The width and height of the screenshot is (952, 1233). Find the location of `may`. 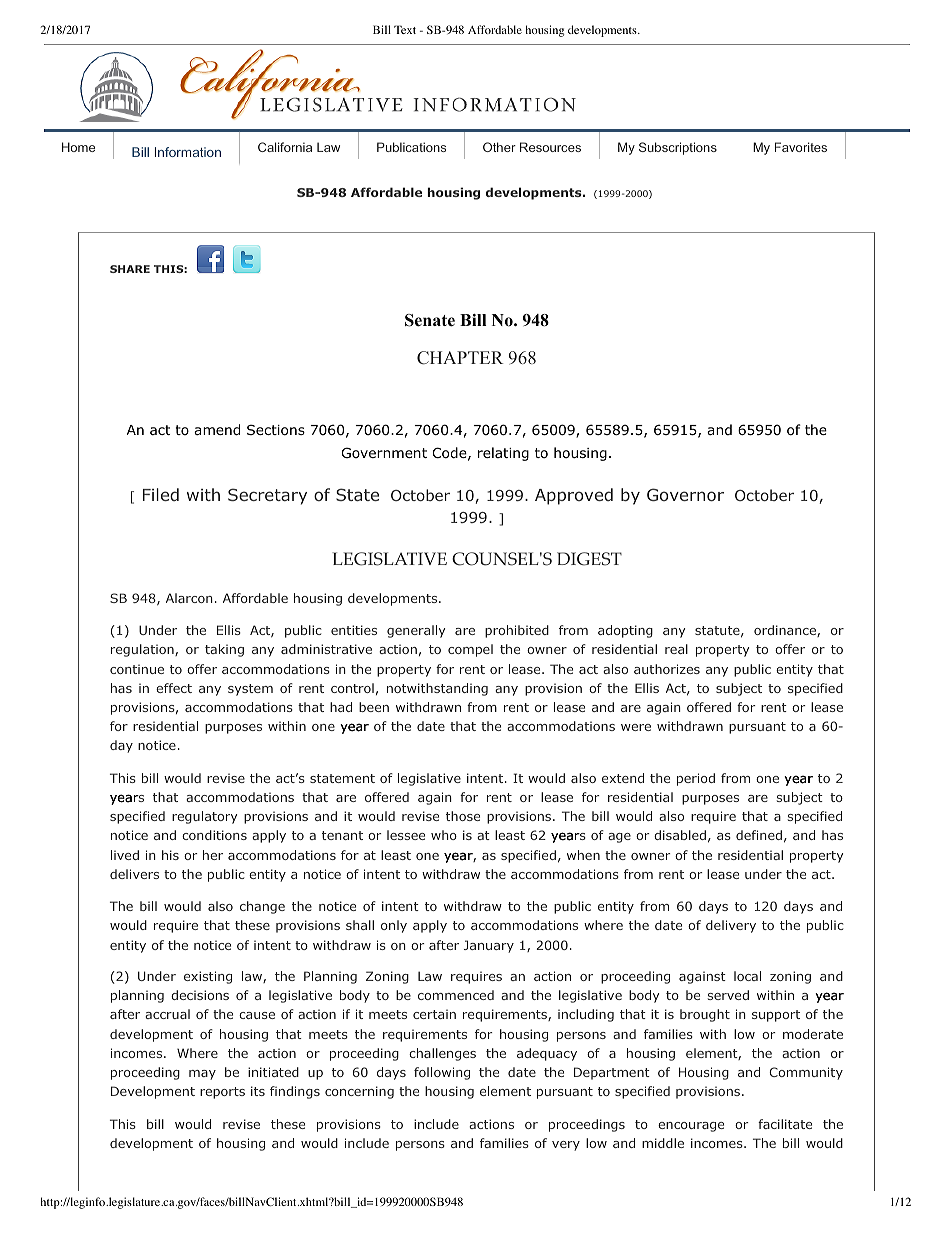

may is located at coordinates (202, 1075).
